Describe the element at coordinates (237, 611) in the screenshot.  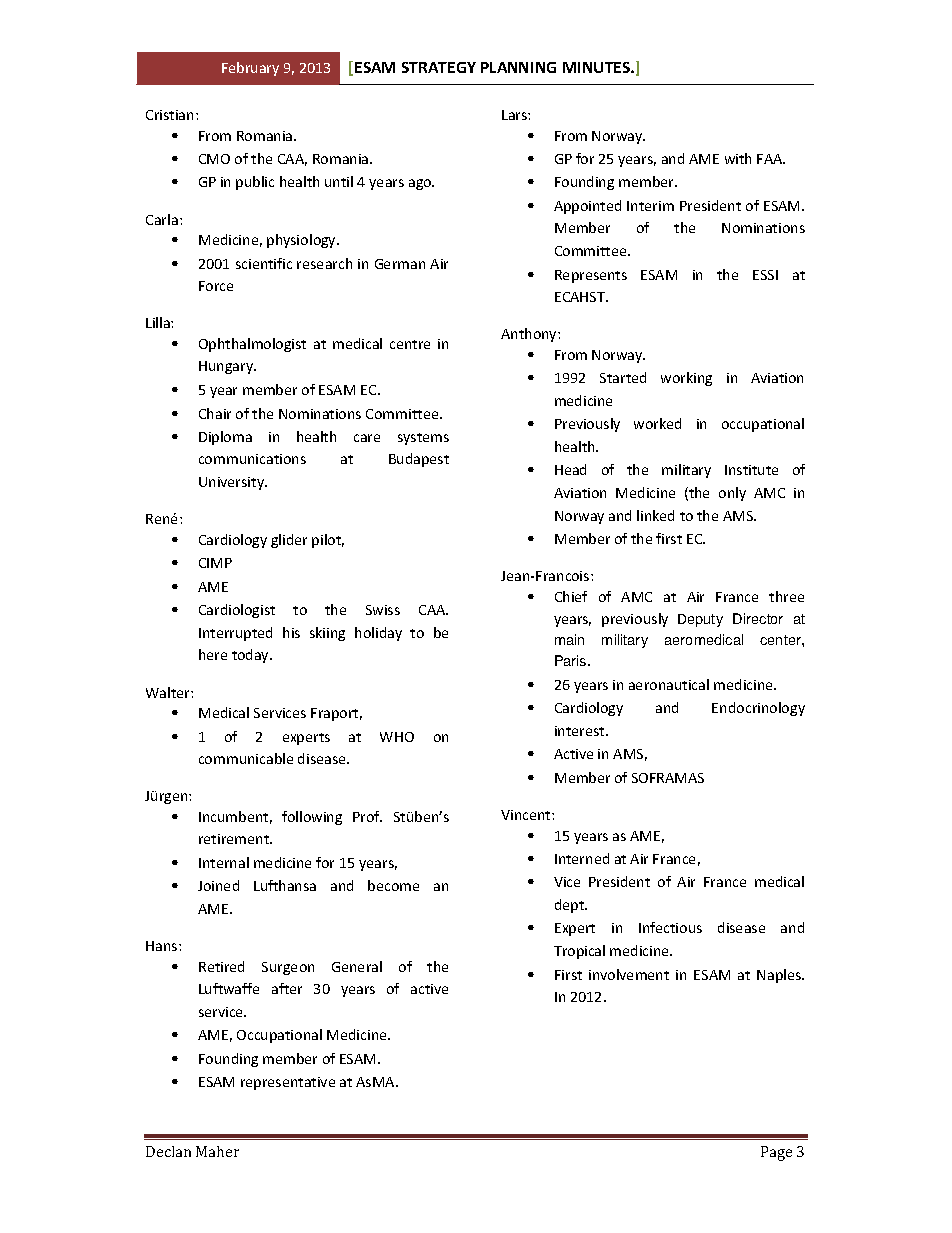
I see `Cardiologist` at that location.
